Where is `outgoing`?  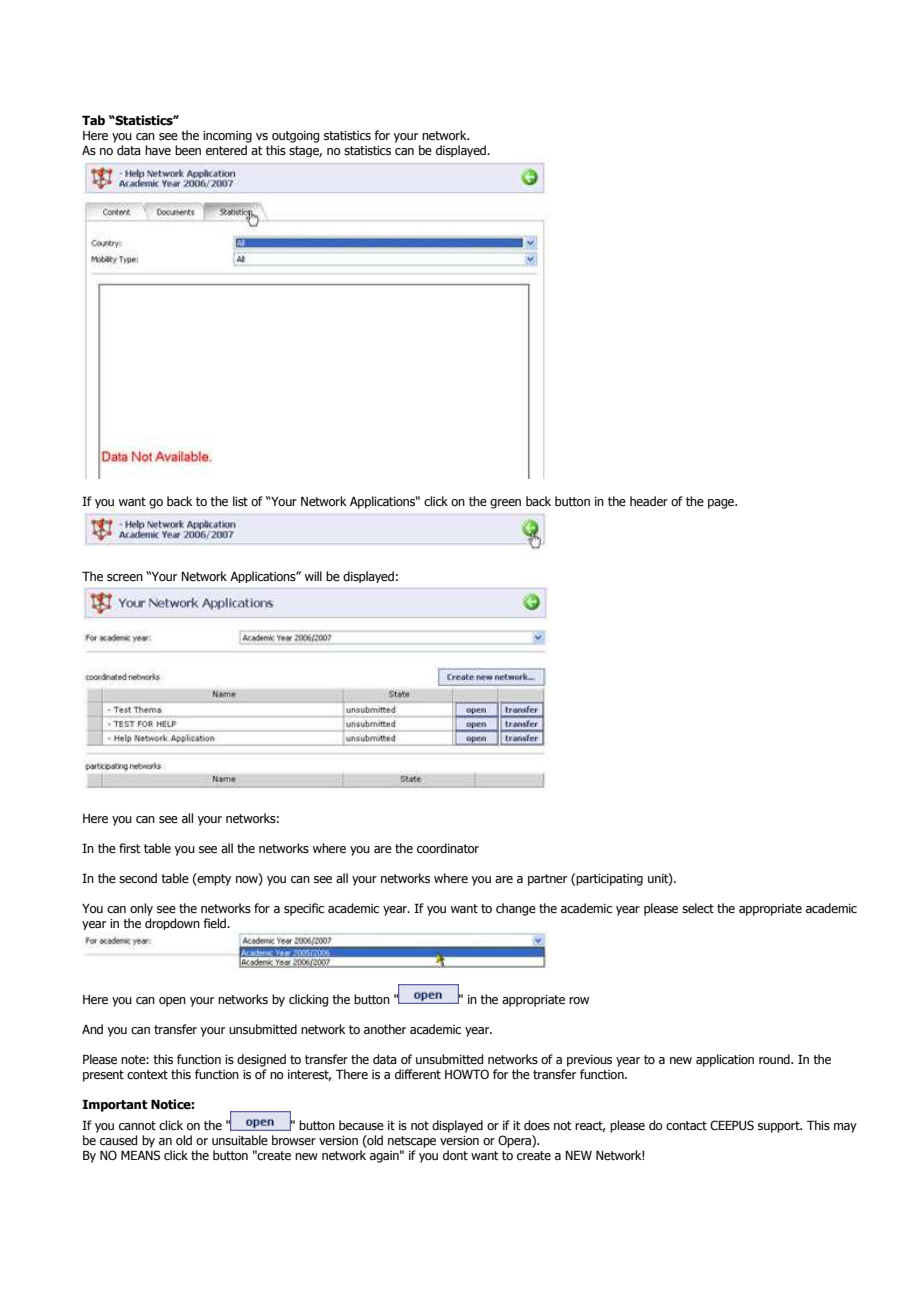 outgoing is located at coordinates (295, 137).
